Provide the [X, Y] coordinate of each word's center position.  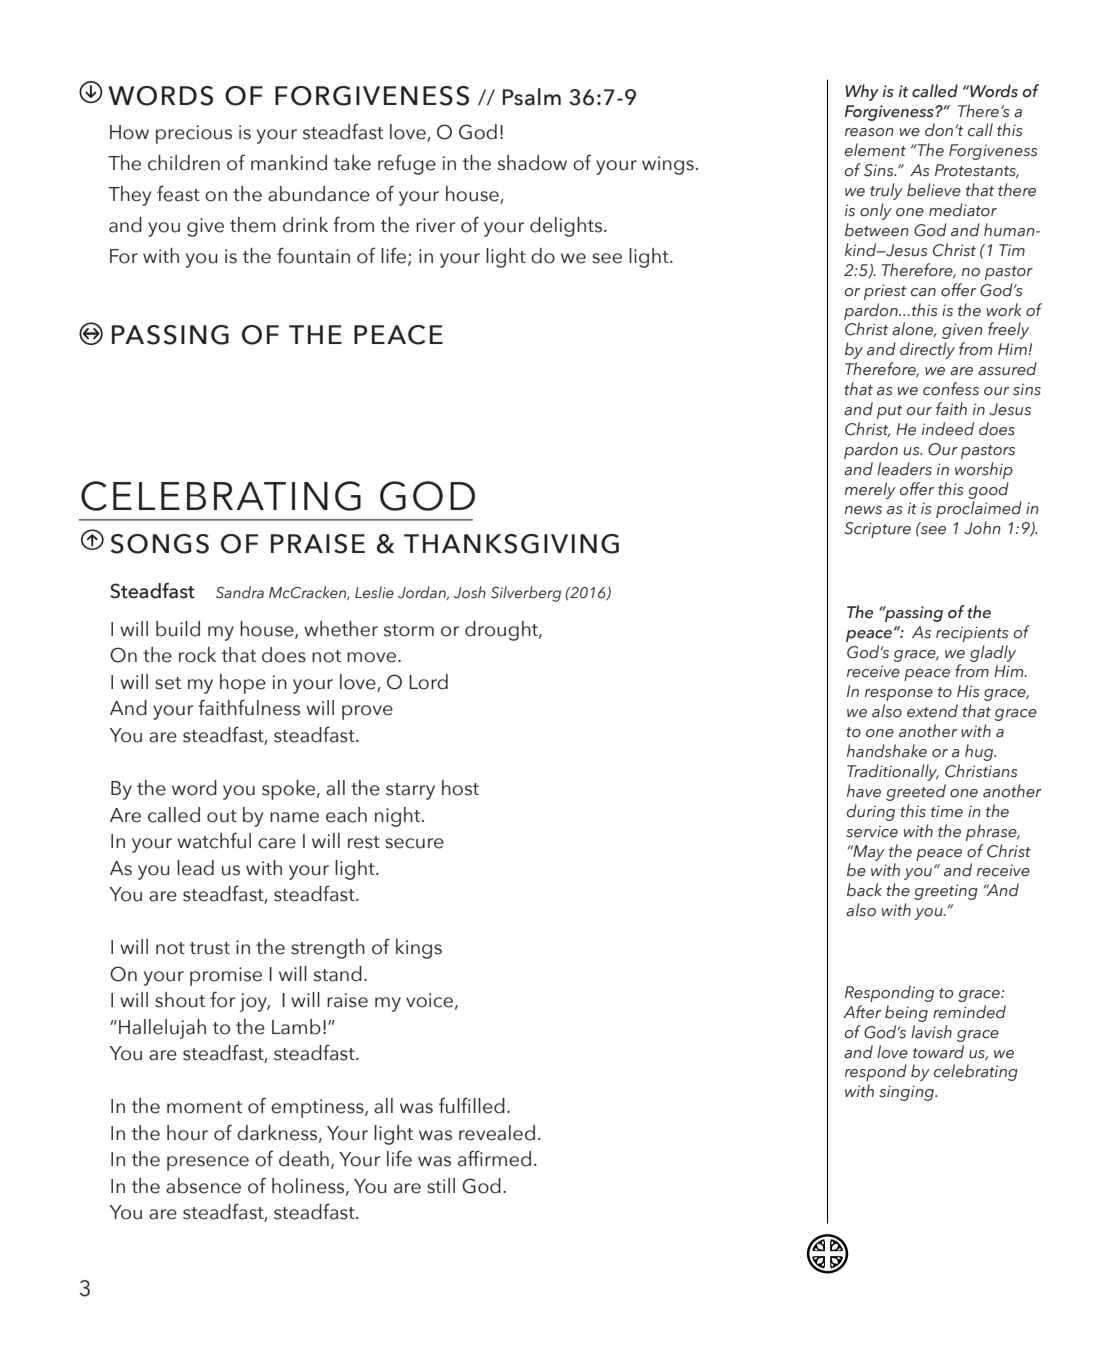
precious [194, 134]
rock [197, 655]
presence [208, 1163]
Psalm [532, 97]
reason [869, 132]
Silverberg [526, 594]
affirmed [494, 1158]
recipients [972, 634]
